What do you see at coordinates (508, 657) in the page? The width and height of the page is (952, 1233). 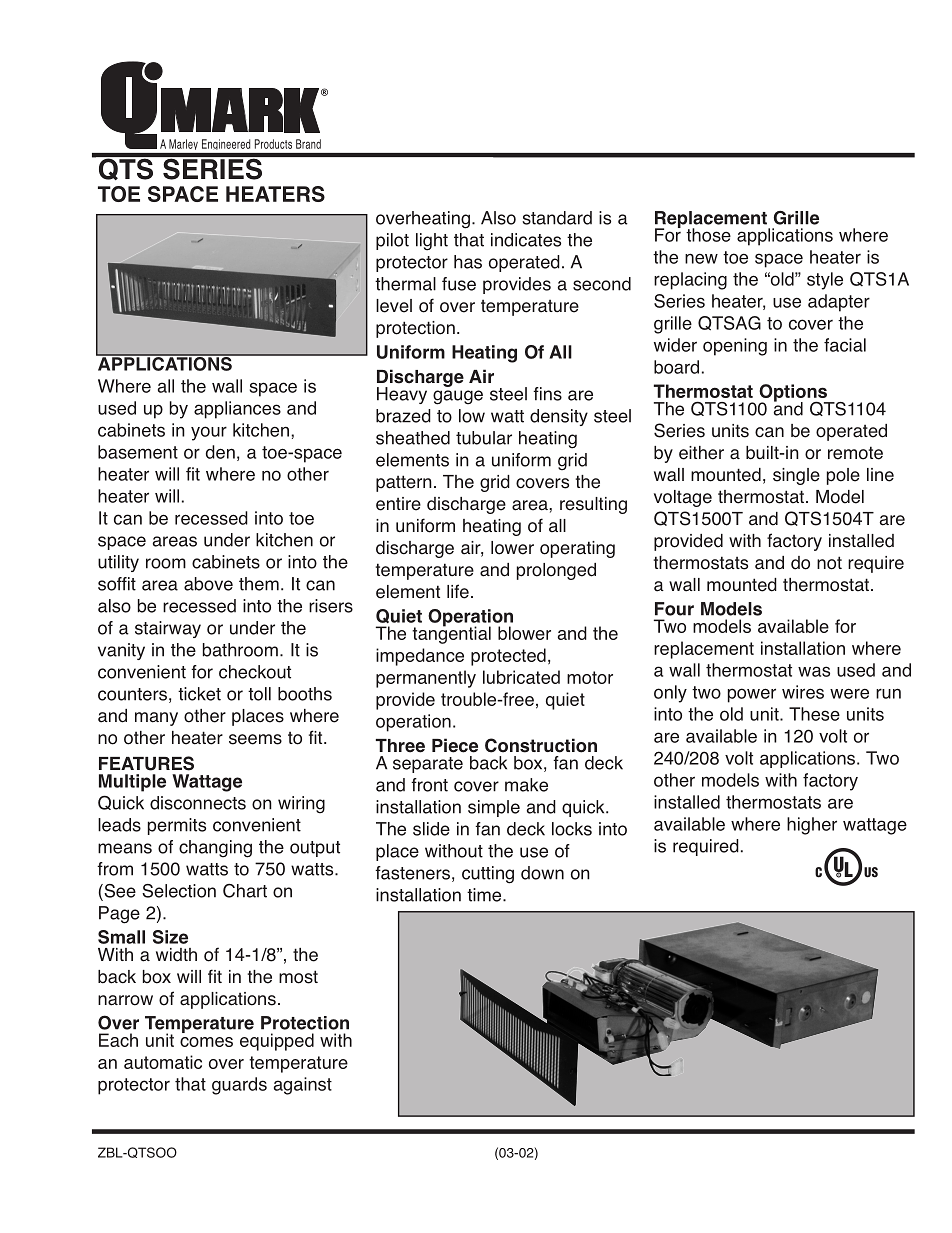 I see `protected` at bounding box center [508, 657].
